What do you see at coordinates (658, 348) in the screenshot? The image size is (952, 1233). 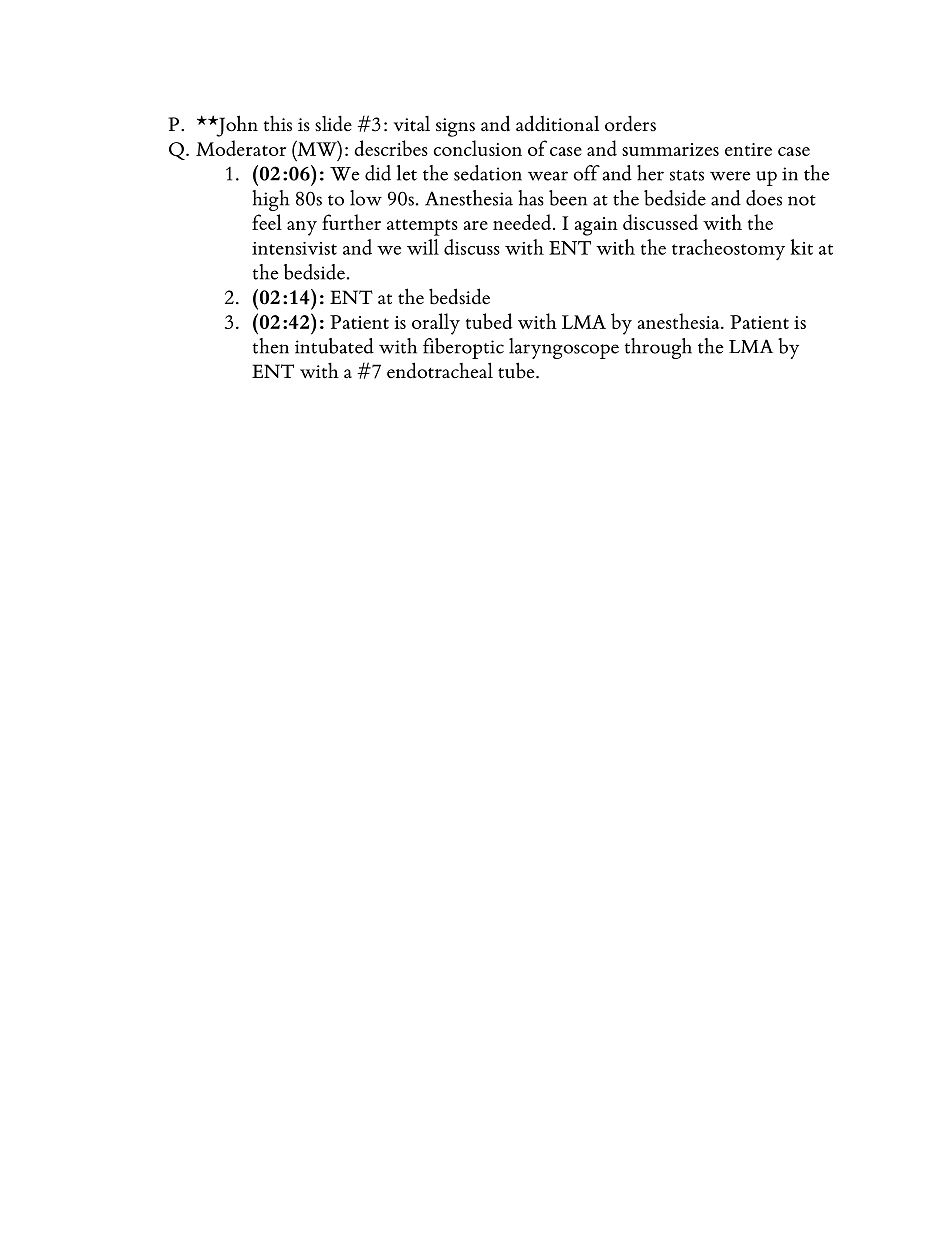 I see `through` at bounding box center [658, 348].
